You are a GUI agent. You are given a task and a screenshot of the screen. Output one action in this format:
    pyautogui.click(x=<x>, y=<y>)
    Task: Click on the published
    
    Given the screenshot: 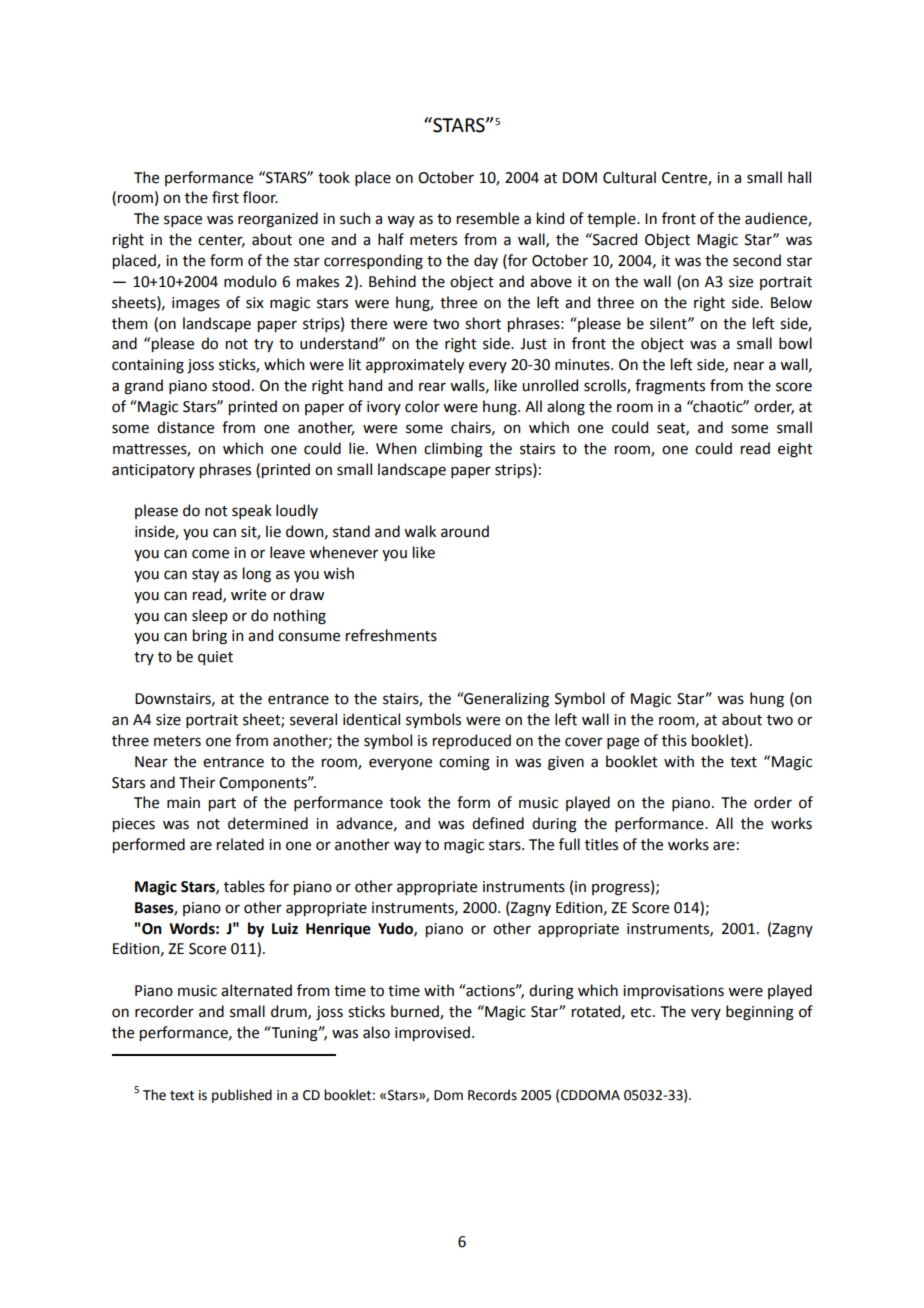 What is the action you would take?
    pyautogui.click(x=242, y=1096)
